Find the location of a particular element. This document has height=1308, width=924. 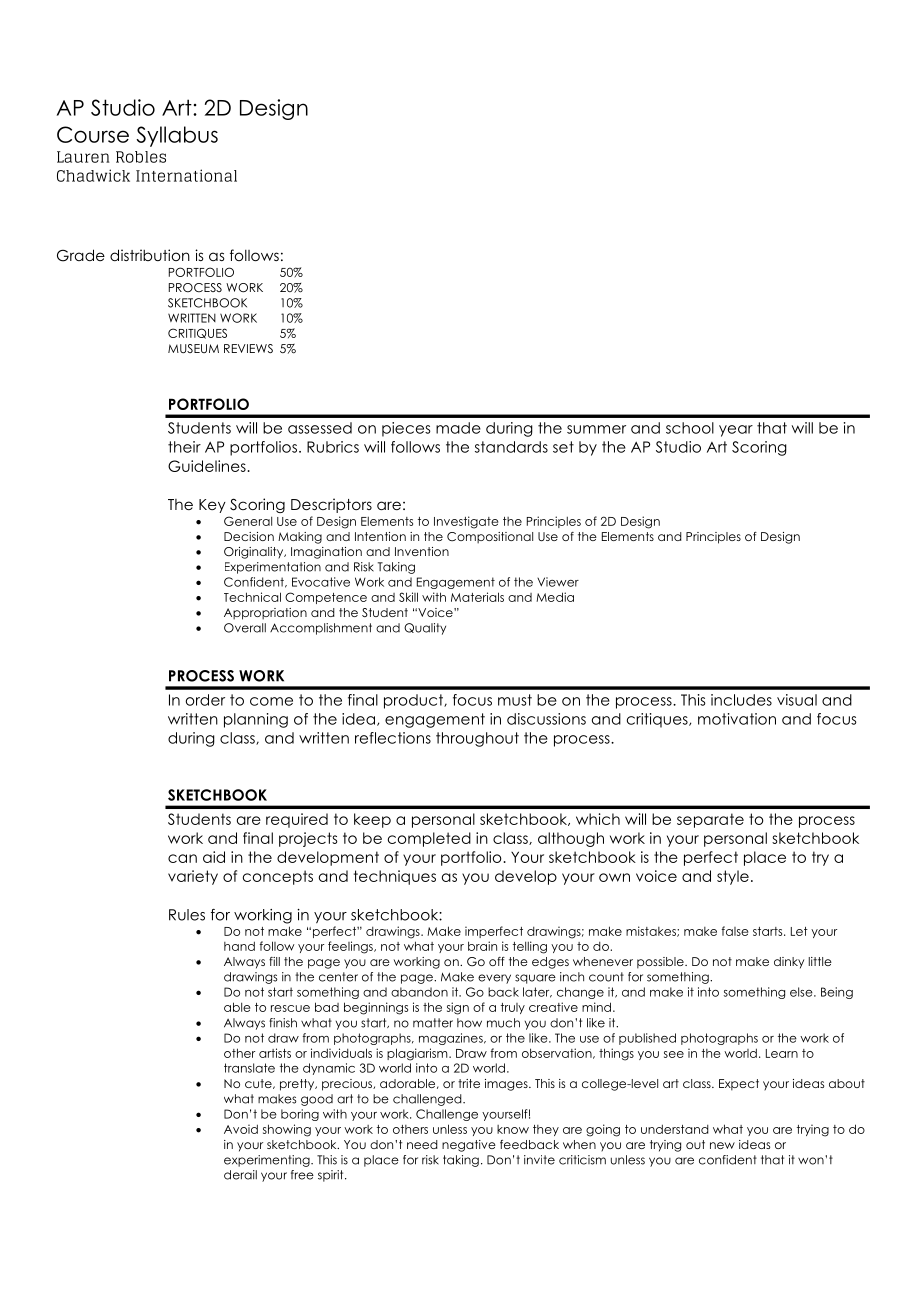

Key is located at coordinates (212, 506).
